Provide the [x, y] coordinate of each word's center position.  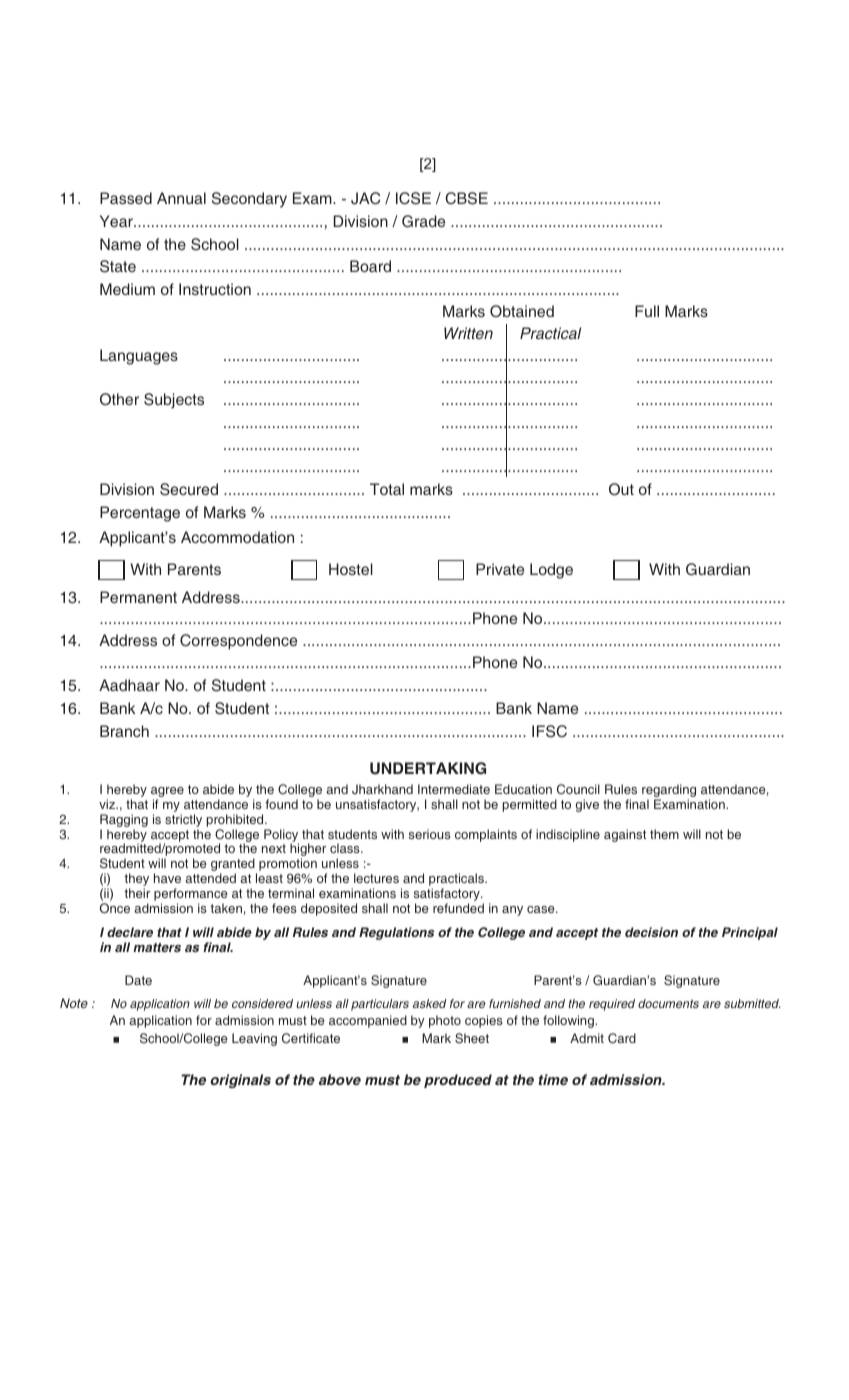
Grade [423, 221]
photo [445, 1021]
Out [621, 489]
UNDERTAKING [428, 768]
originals [240, 1081]
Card [622, 1038]
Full [647, 311]
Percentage [140, 514]
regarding [669, 792]
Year [117, 221]
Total [387, 489]
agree [167, 793]
